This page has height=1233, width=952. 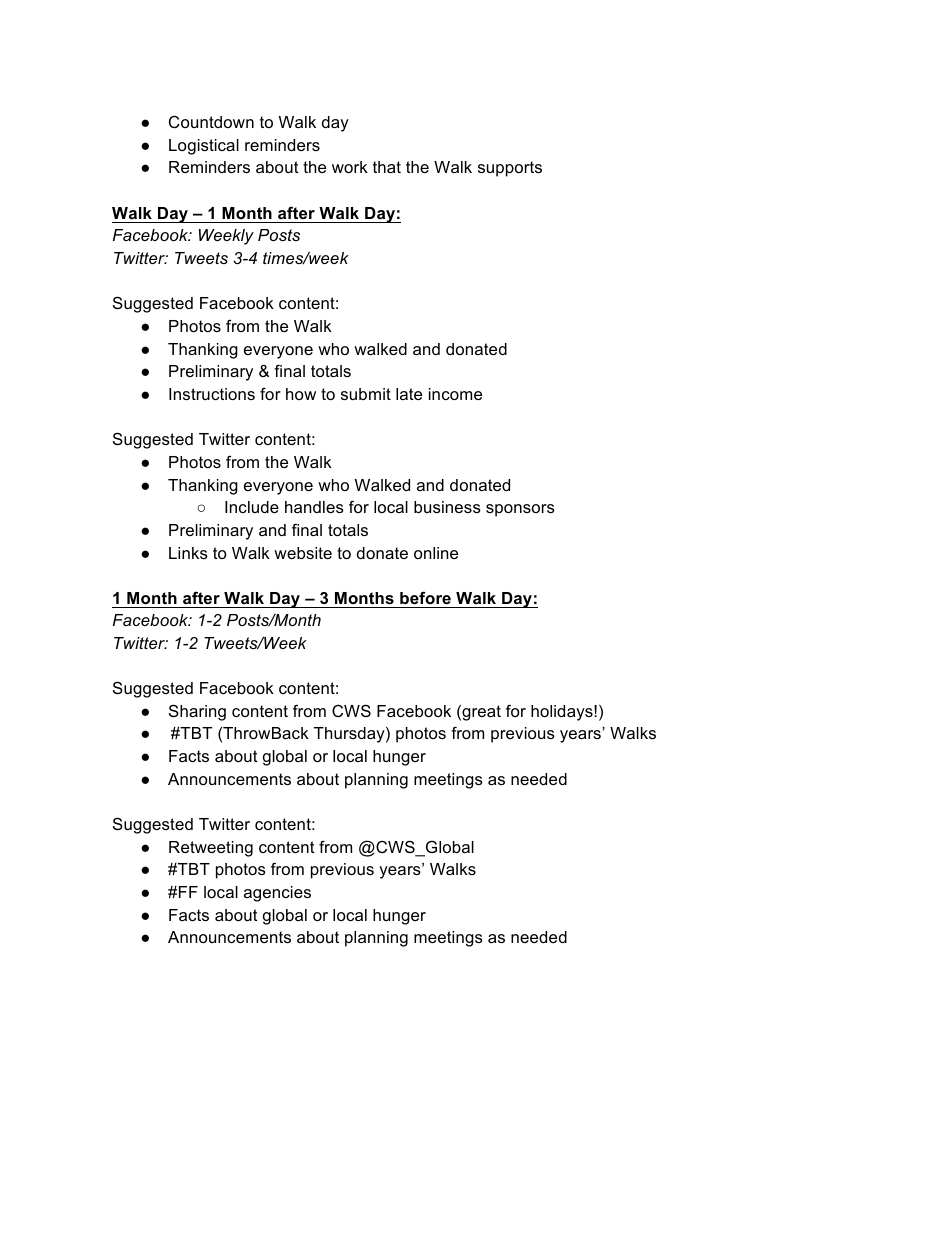 What do you see at coordinates (455, 394) in the page?
I see `income` at bounding box center [455, 394].
